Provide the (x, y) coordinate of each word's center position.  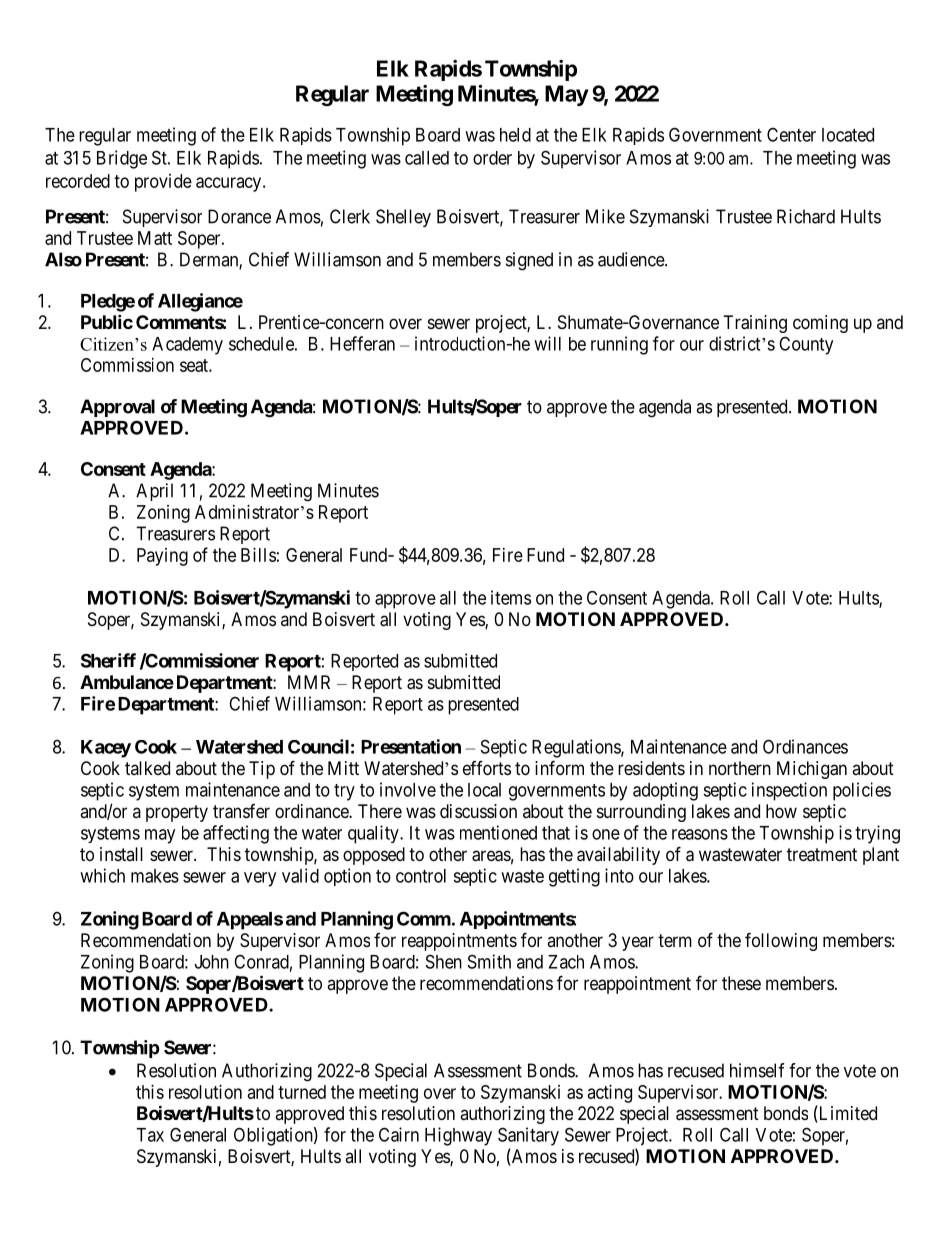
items (511, 597)
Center (791, 134)
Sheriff (108, 660)
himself (757, 1070)
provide (163, 183)
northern (740, 768)
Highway (458, 1136)
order (492, 158)
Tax (150, 1135)
